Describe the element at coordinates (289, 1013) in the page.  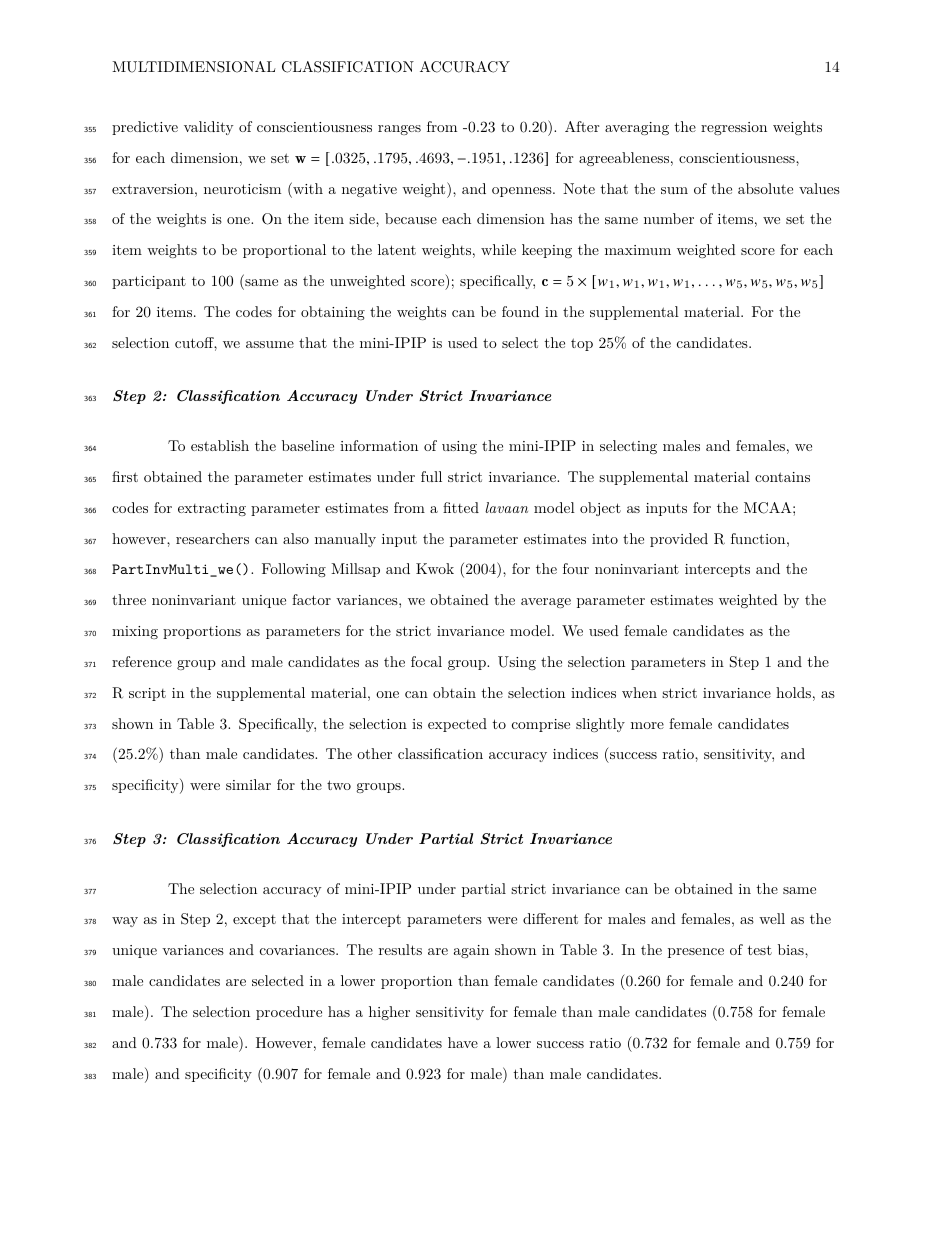
I see `procedure` at that location.
